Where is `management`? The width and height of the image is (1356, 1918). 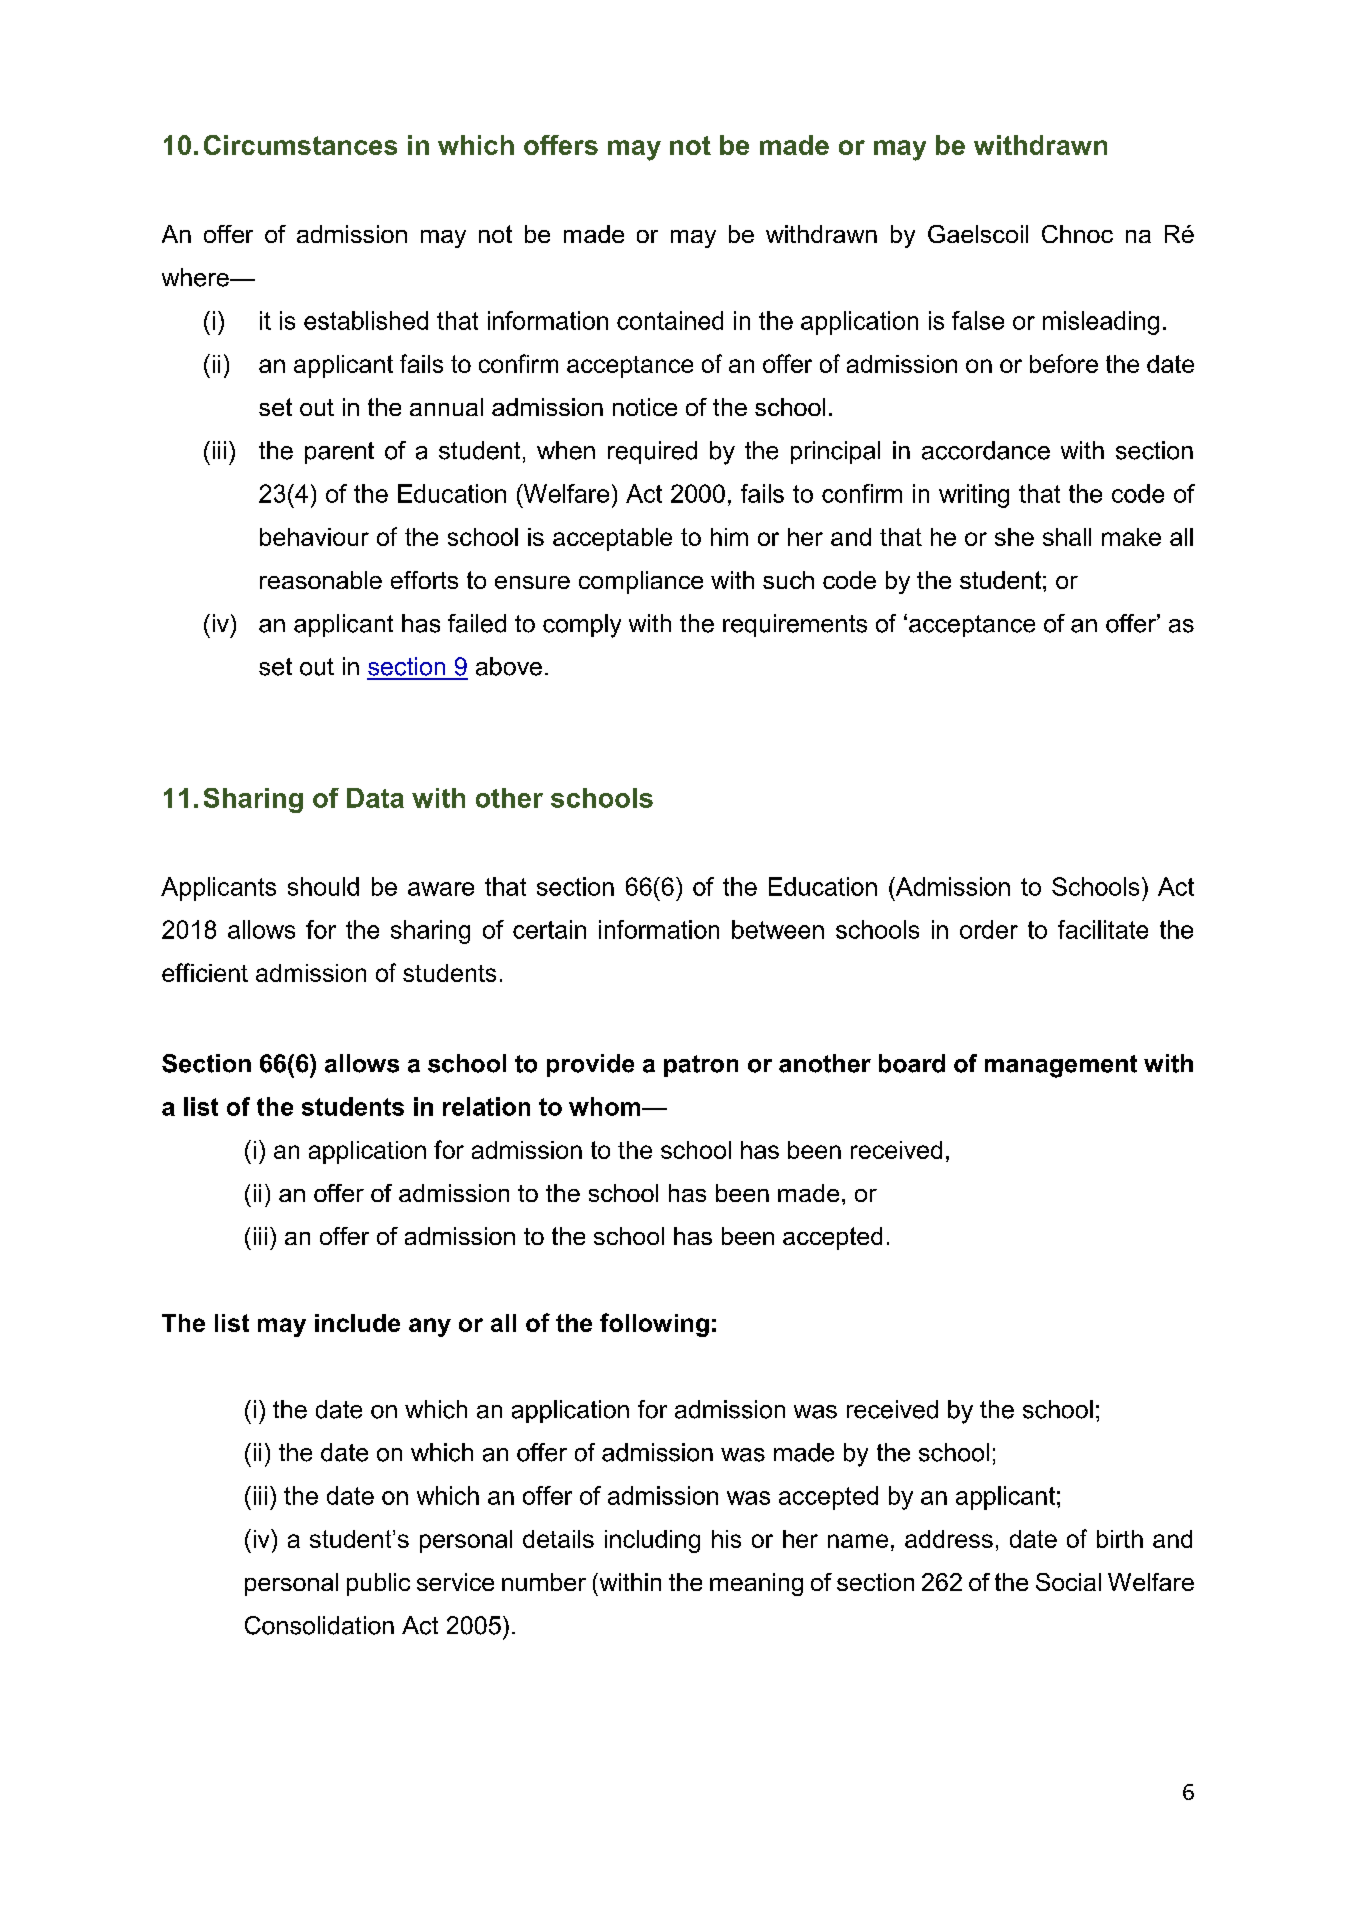
management is located at coordinates (1061, 1066).
